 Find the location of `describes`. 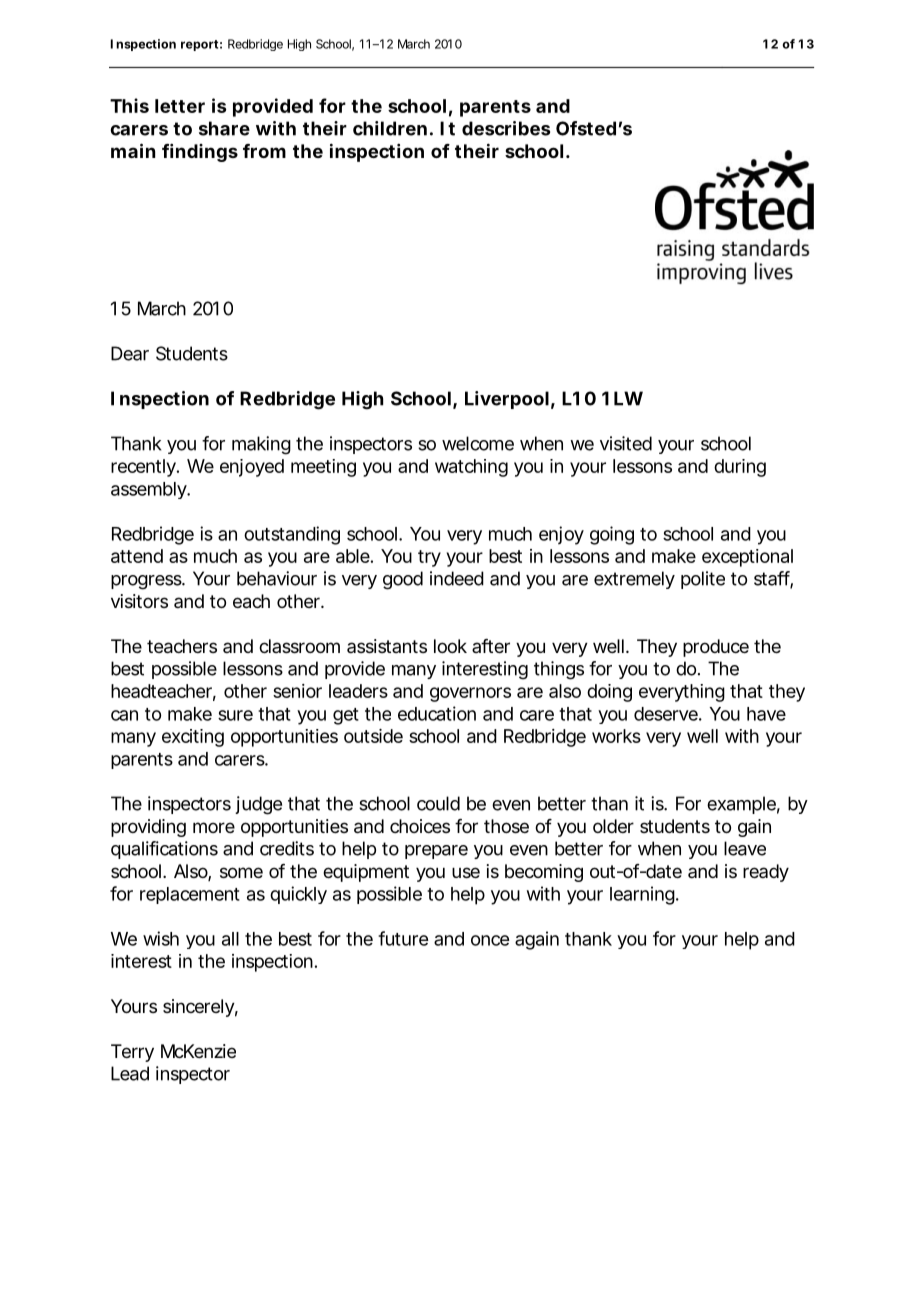

describes is located at coordinates (506, 128).
